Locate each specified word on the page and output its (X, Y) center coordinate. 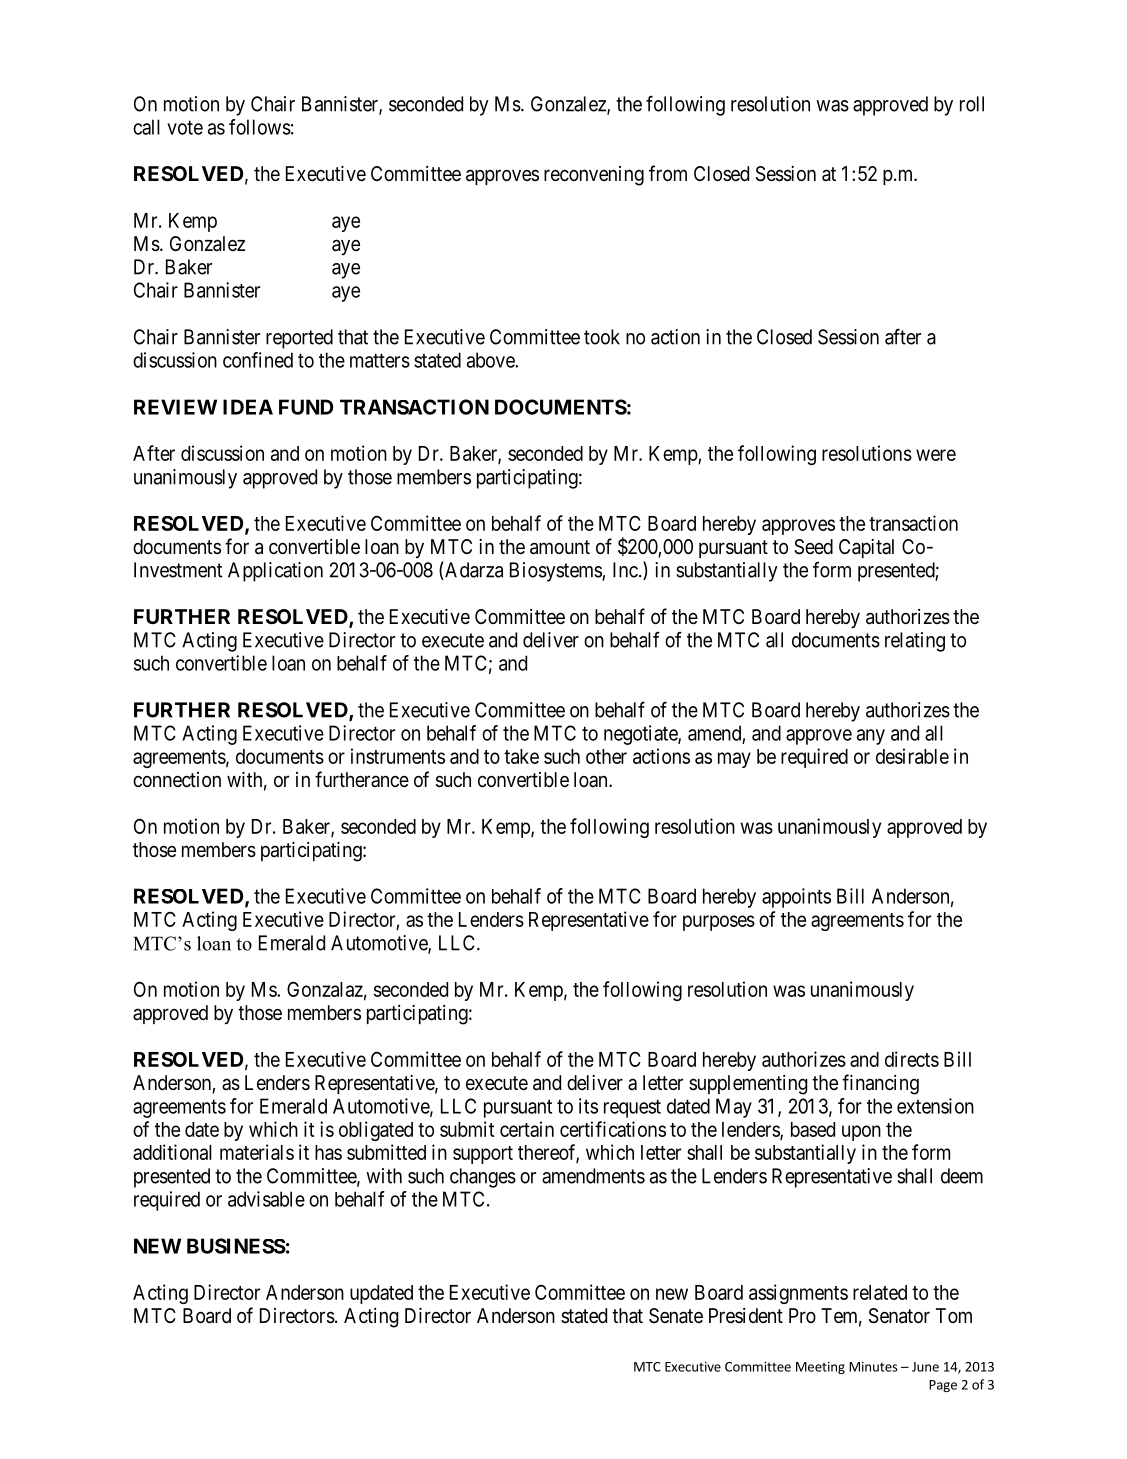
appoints (796, 898)
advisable (266, 1199)
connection (177, 779)
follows (260, 127)
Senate (676, 1316)
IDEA (248, 407)
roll (972, 104)
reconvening (594, 176)
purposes (719, 923)
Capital (866, 548)
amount (560, 547)
